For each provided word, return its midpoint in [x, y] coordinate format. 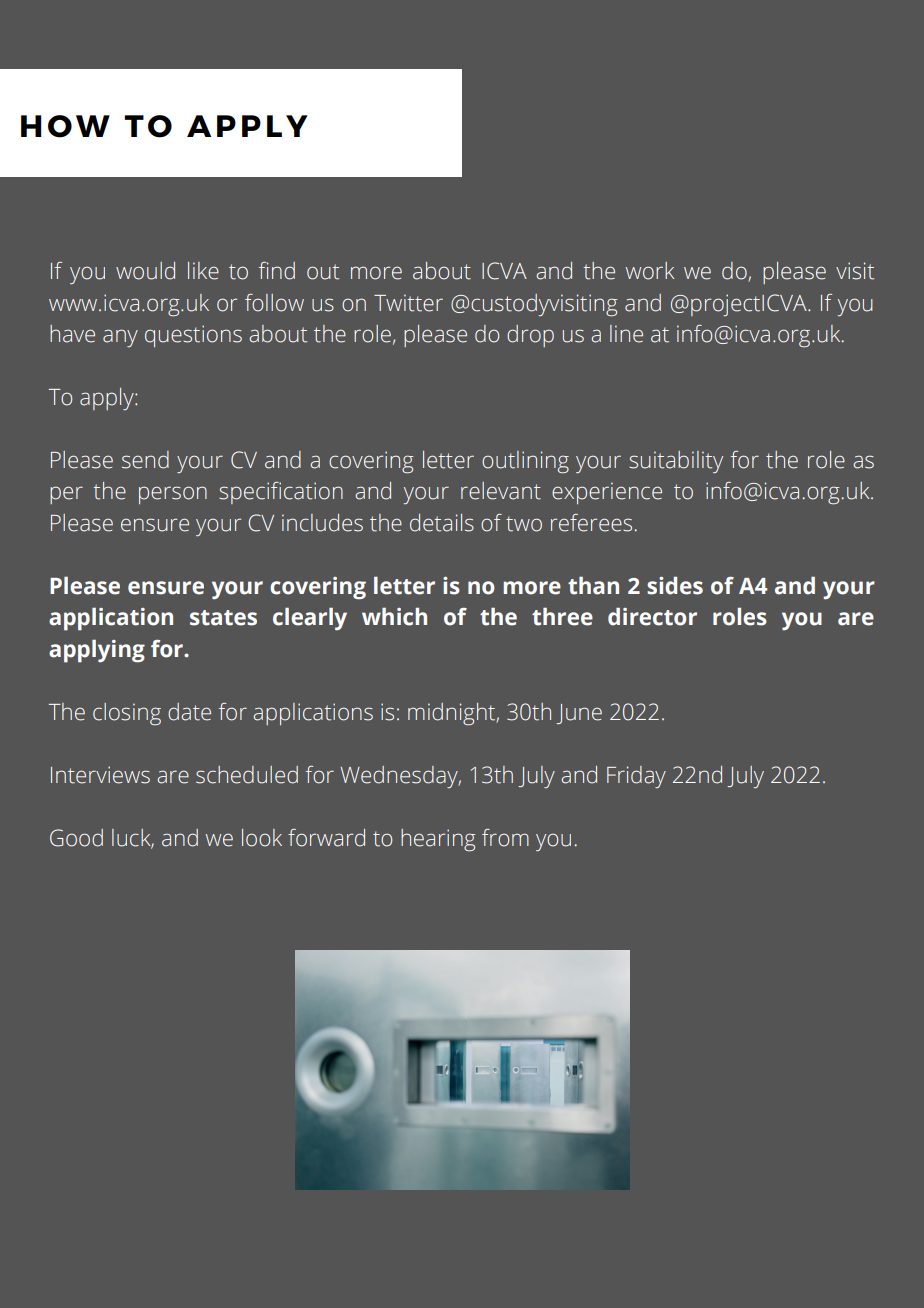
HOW [65, 126]
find [277, 271]
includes [322, 523]
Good [76, 838]
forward [326, 838]
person [173, 495]
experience [607, 493]
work [650, 271]
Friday [636, 777]
